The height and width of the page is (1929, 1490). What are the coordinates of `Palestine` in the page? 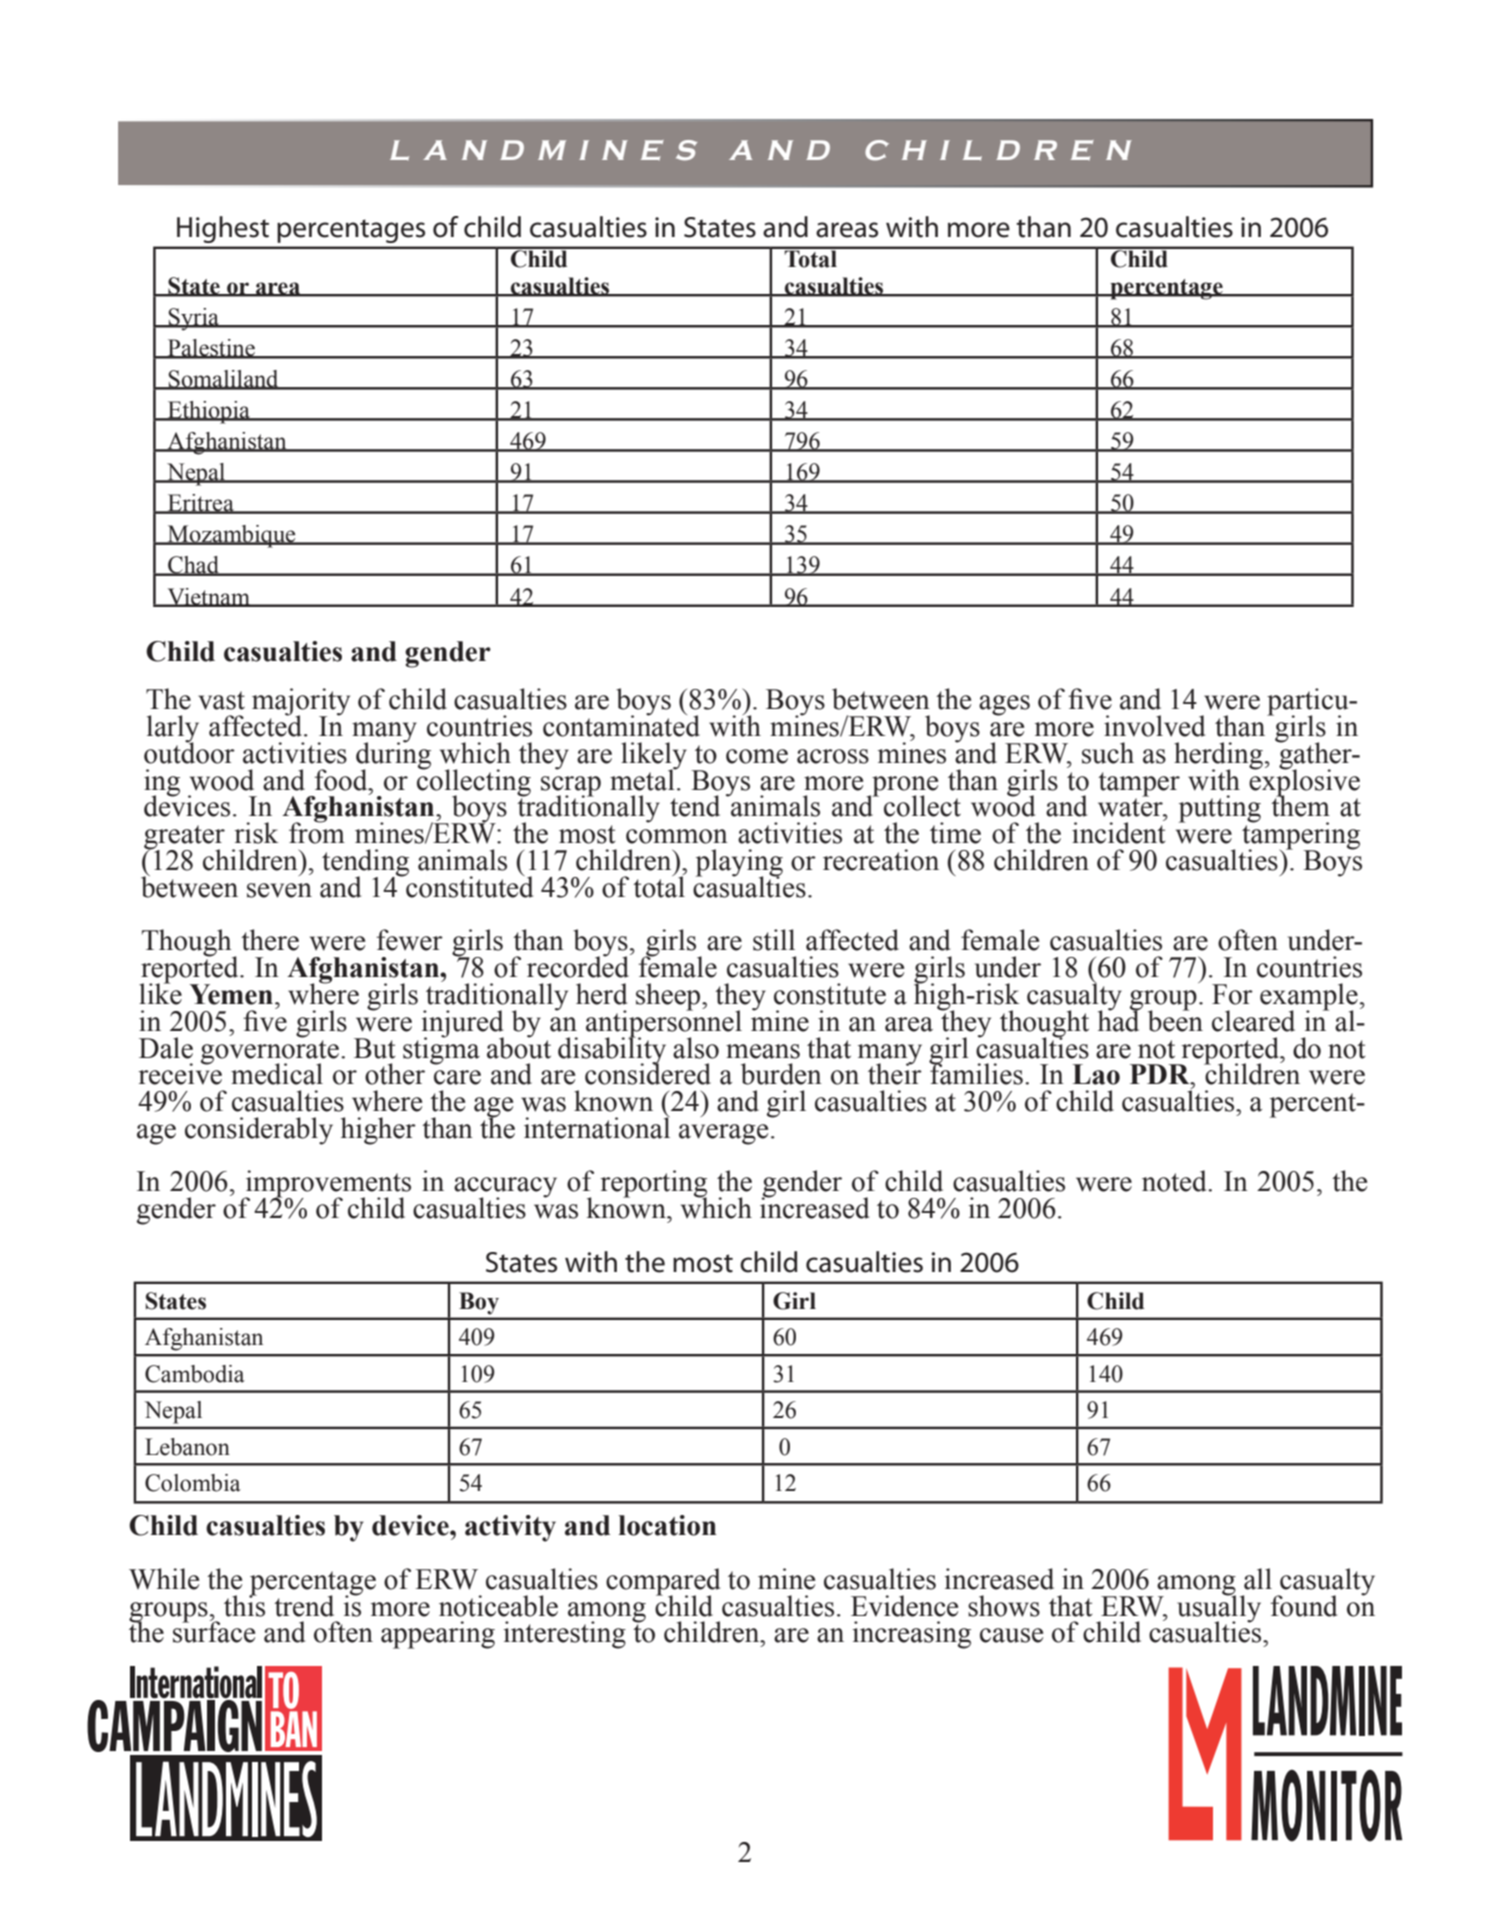 It's located at (211, 349).
